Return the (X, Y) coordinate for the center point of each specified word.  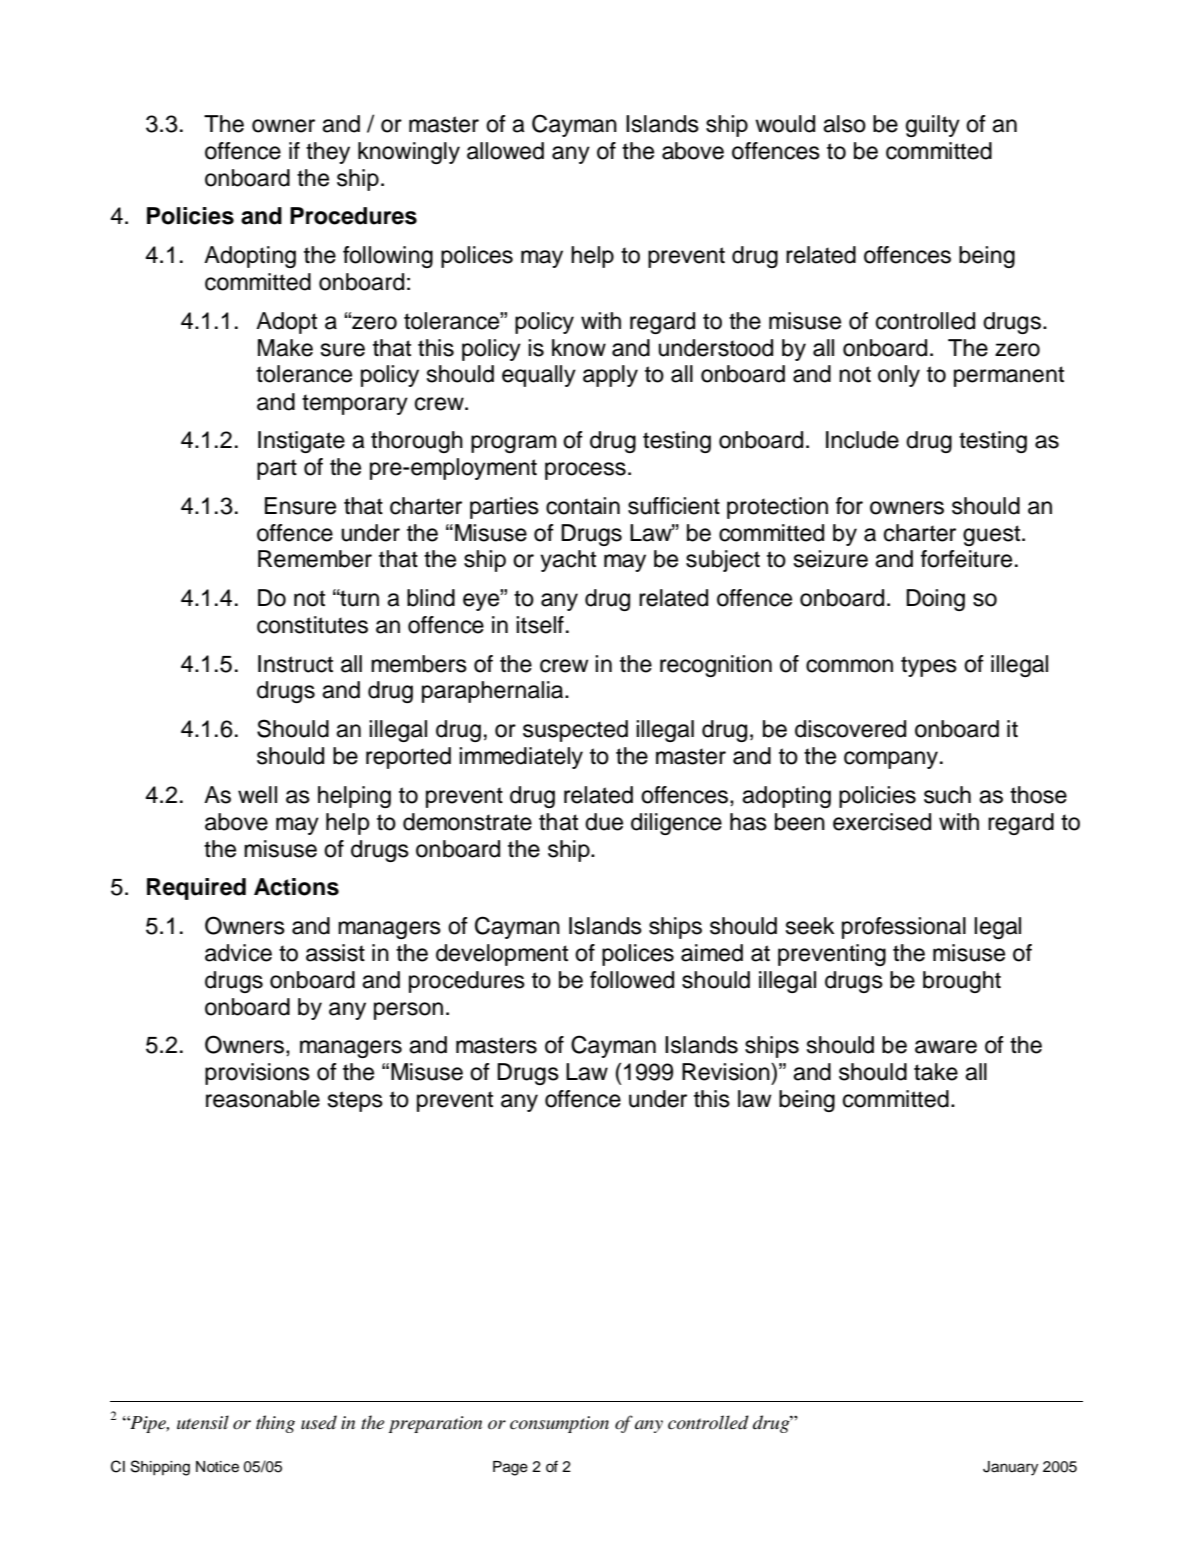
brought (962, 982)
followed (632, 980)
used (319, 1422)
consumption (559, 1424)
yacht (568, 561)
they (328, 153)
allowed (505, 151)
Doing (935, 600)
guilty (933, 126)
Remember (315, 559)
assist (335, 953)
